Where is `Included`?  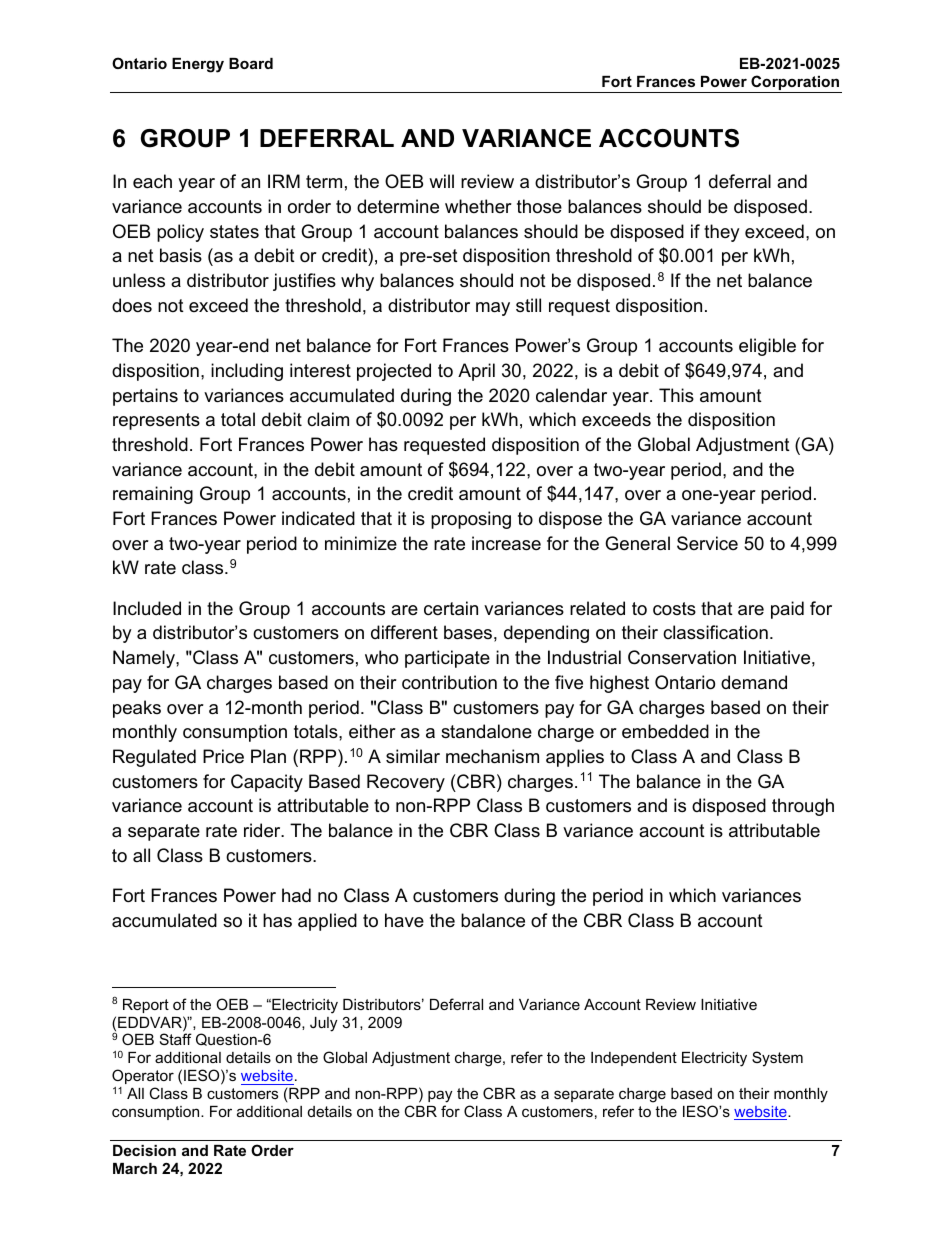 Included is located at coordinates (147, 608).
